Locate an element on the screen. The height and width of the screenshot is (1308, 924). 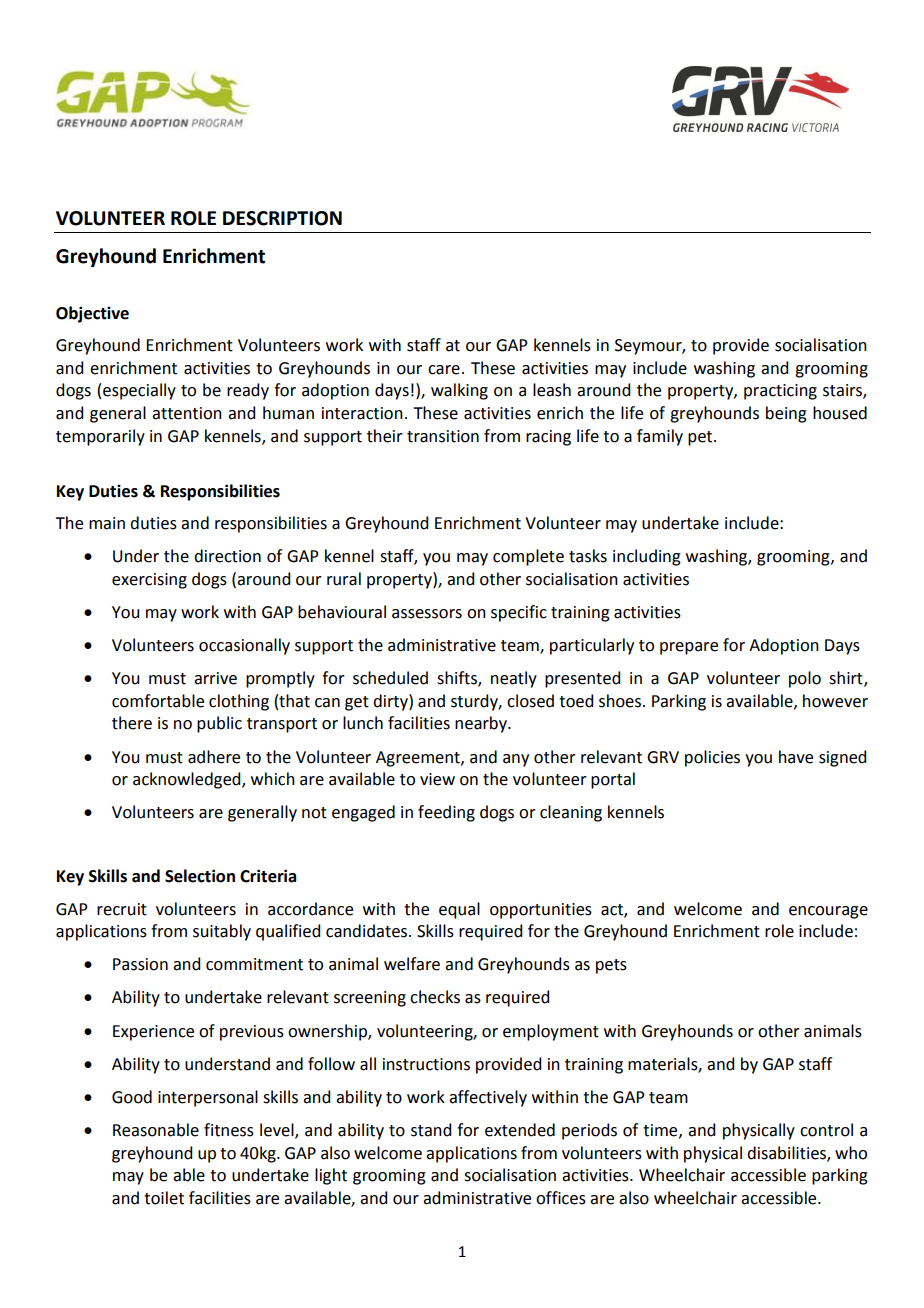
public is located at coordinates (219, 724).
